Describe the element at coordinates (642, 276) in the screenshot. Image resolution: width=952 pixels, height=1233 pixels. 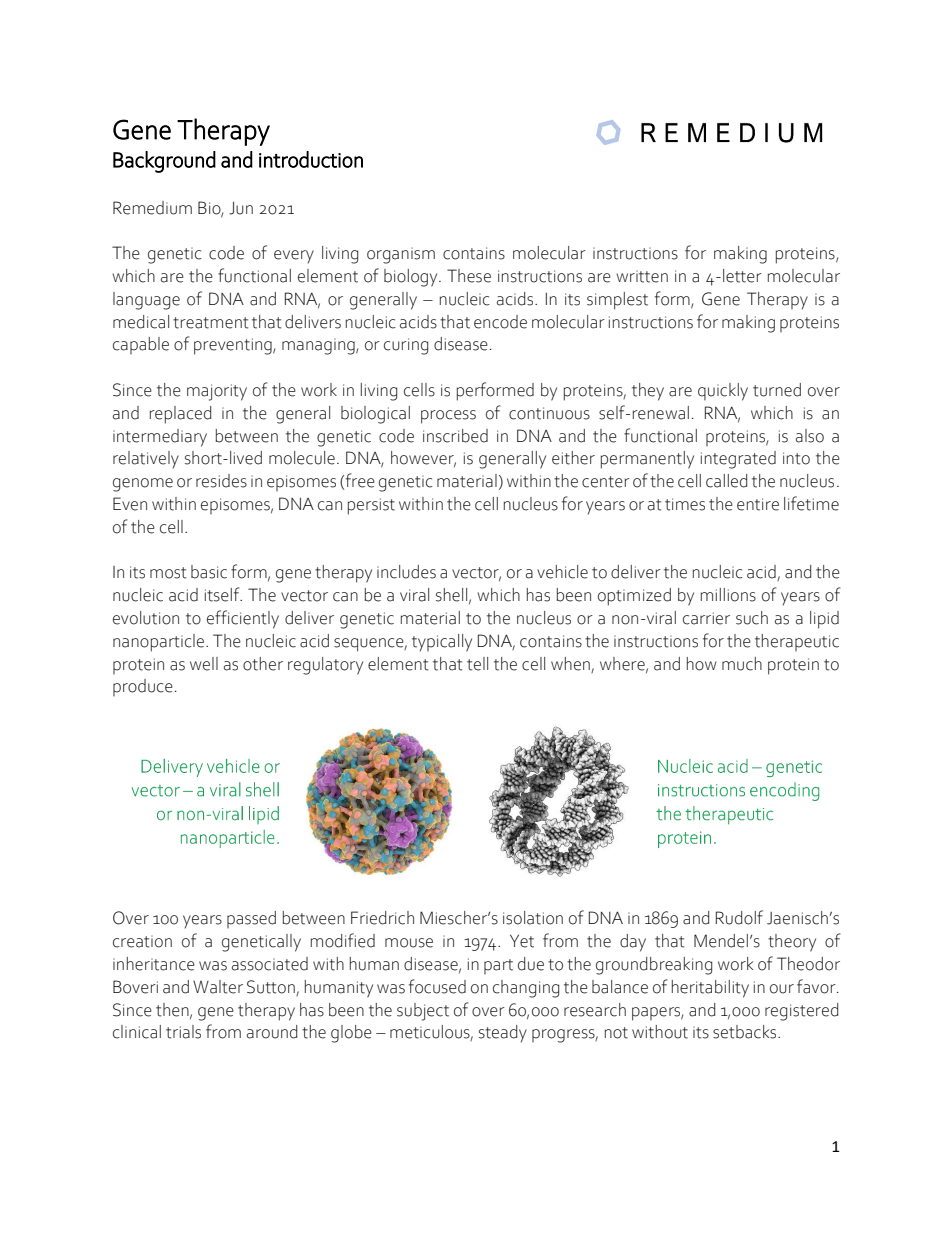
I see `written` at that location.
